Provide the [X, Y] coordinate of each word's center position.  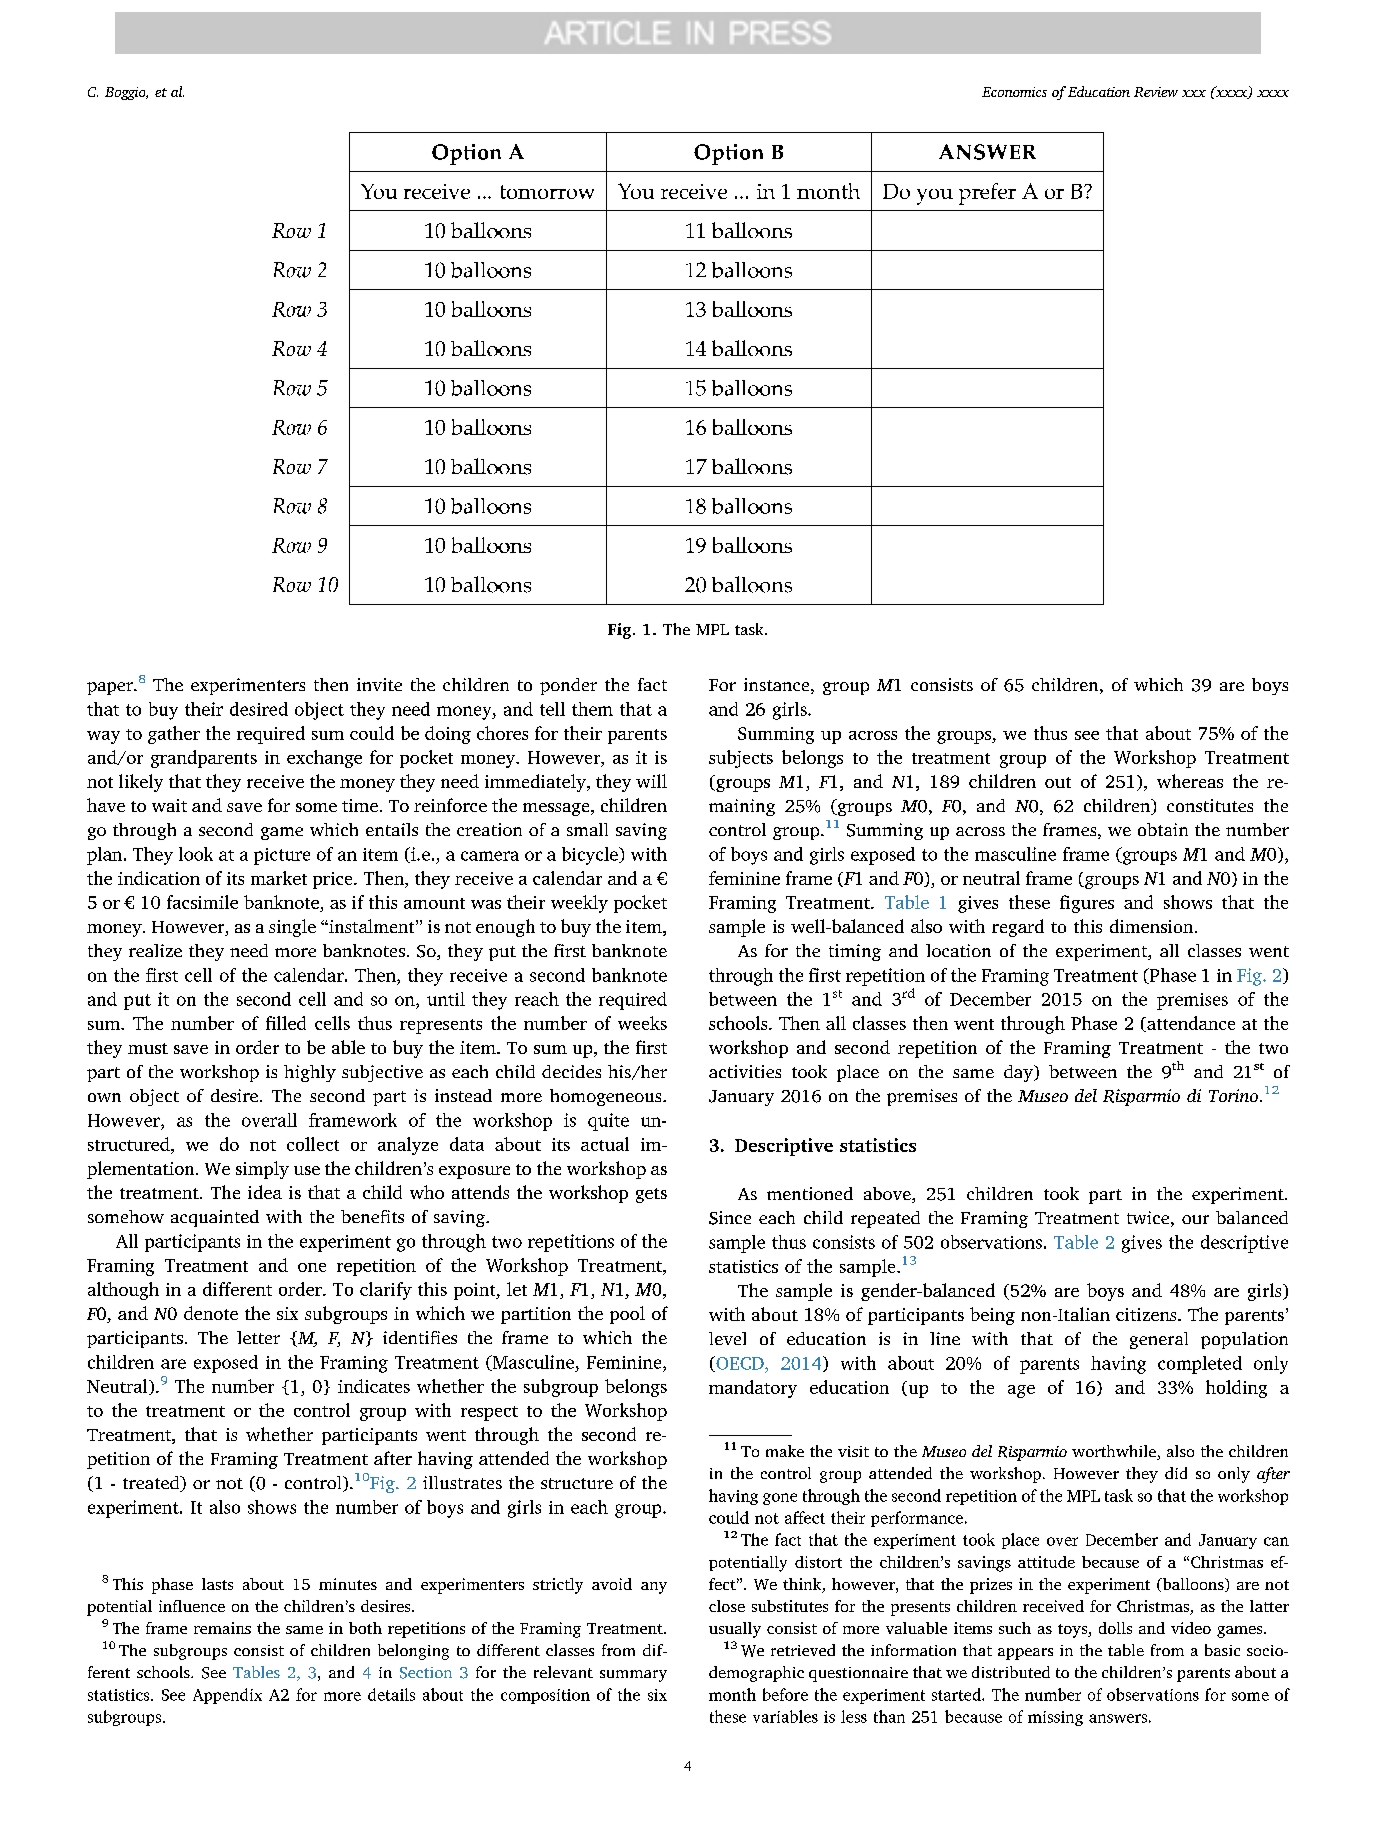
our [1195, 1219]
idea [265, 1192]
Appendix [227, 1696]
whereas [1190, 781]
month [732, 1694]
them [592, 709]
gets [651, 1195]
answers [1118, 1718]
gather [174, 735]
